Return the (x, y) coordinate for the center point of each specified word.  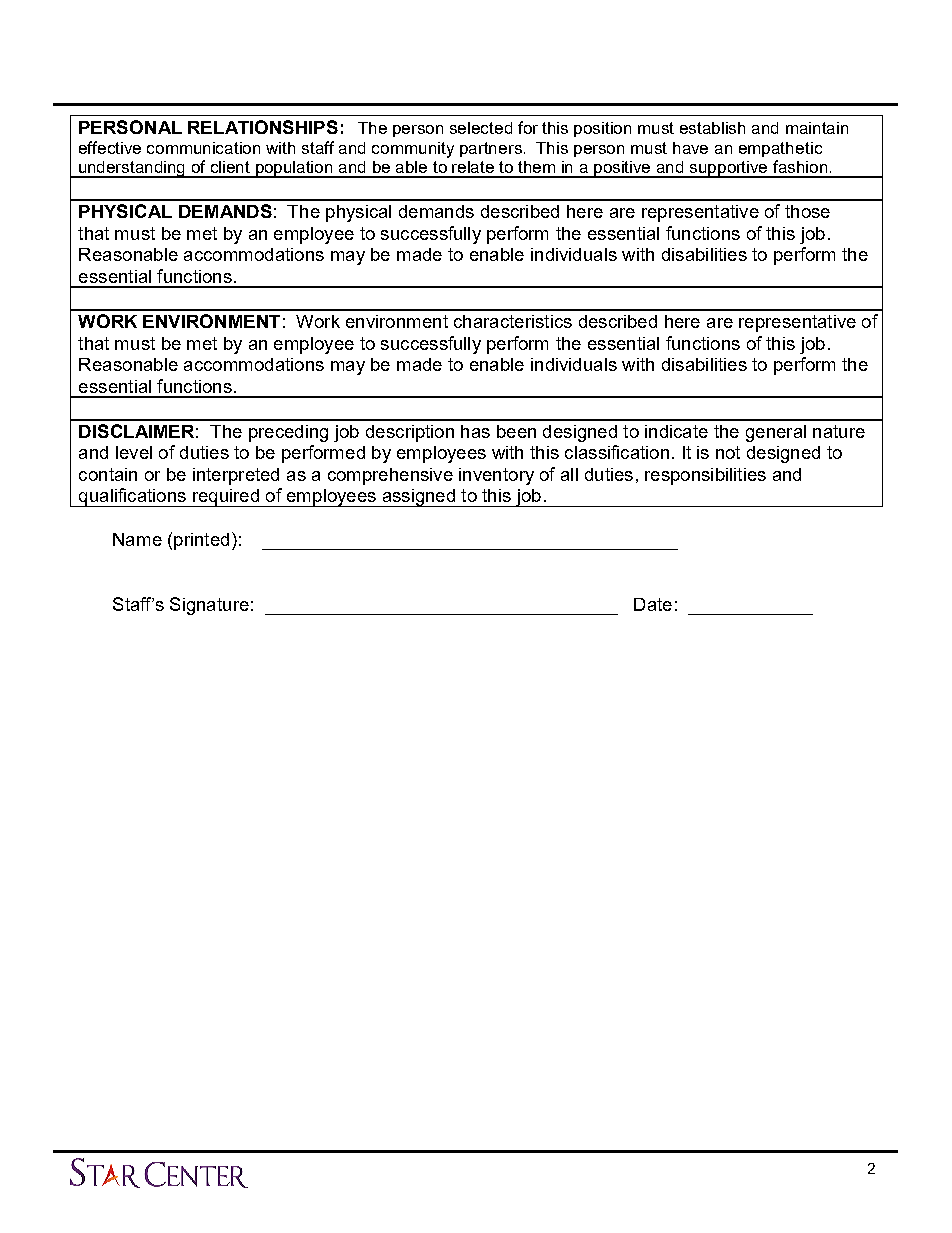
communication (203, 148)
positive (623, 169)
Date (653, 604)
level (134, 452)
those (807, 211)
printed (201, 541)
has (475, 431)
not (728, 452)
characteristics (513, 321)
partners (492, 149)
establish (712, 128)
